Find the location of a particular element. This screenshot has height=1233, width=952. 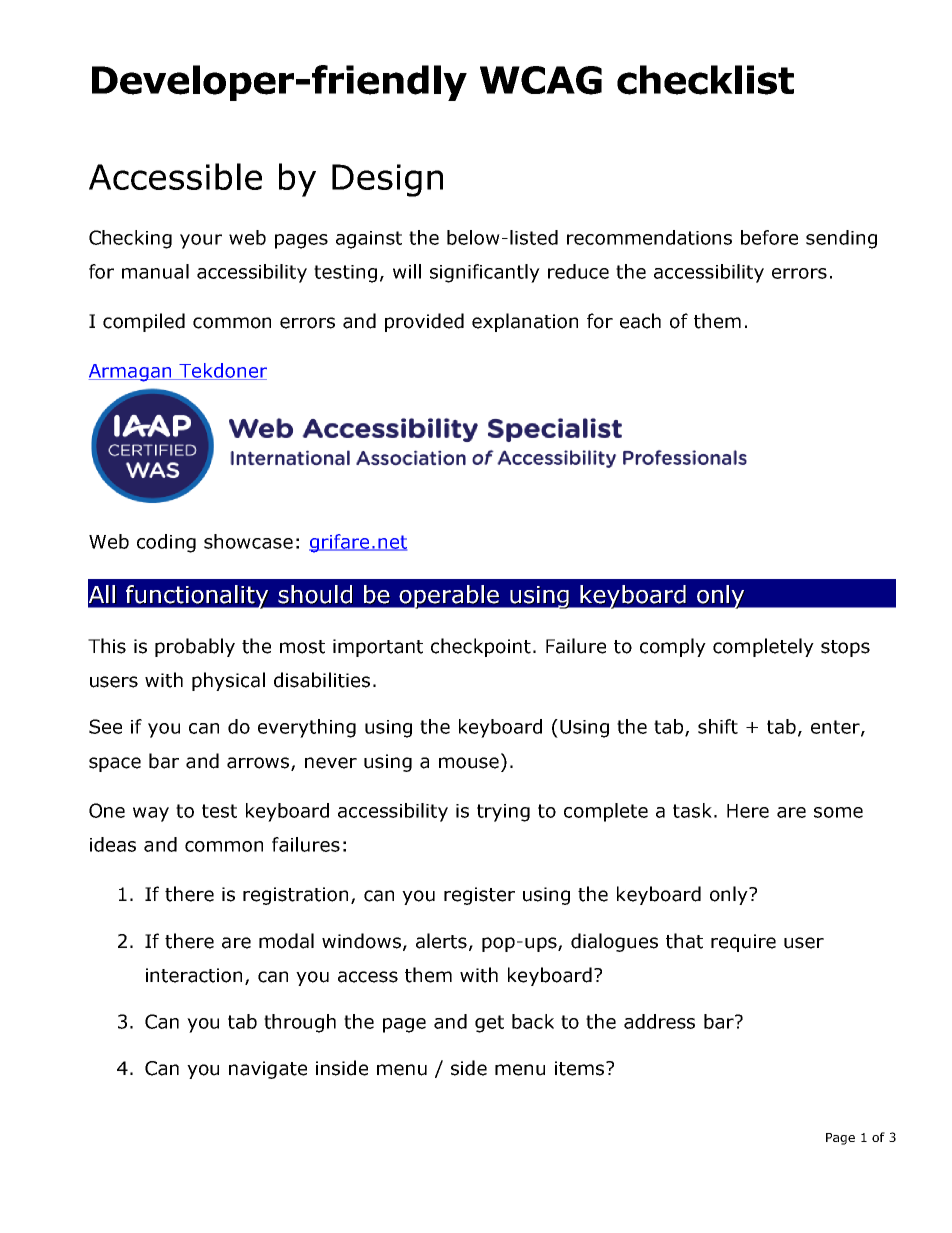

comply is located at coordinates (673, 647).
